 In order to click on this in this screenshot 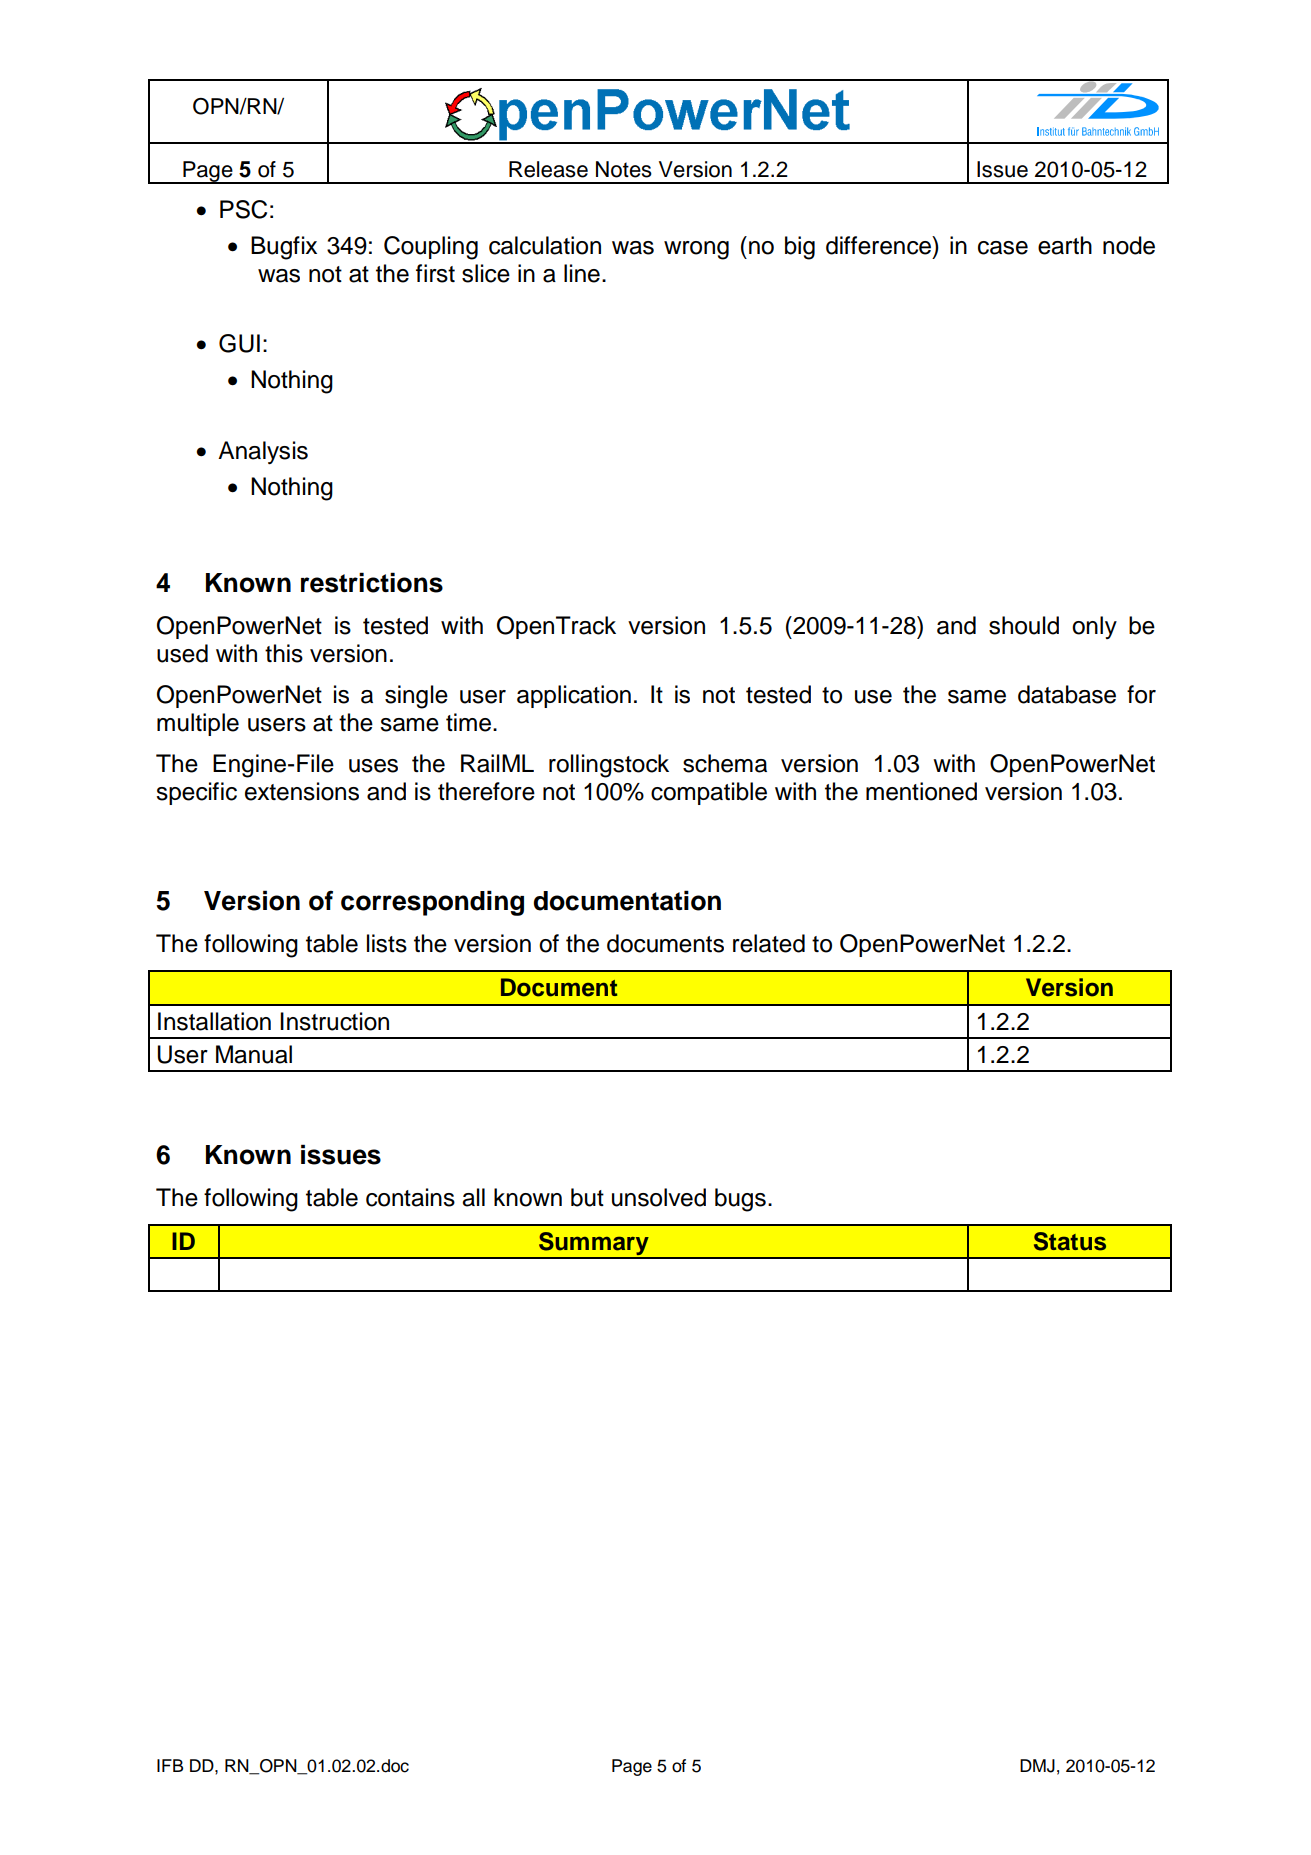, I will do `click(284, 653)`.
